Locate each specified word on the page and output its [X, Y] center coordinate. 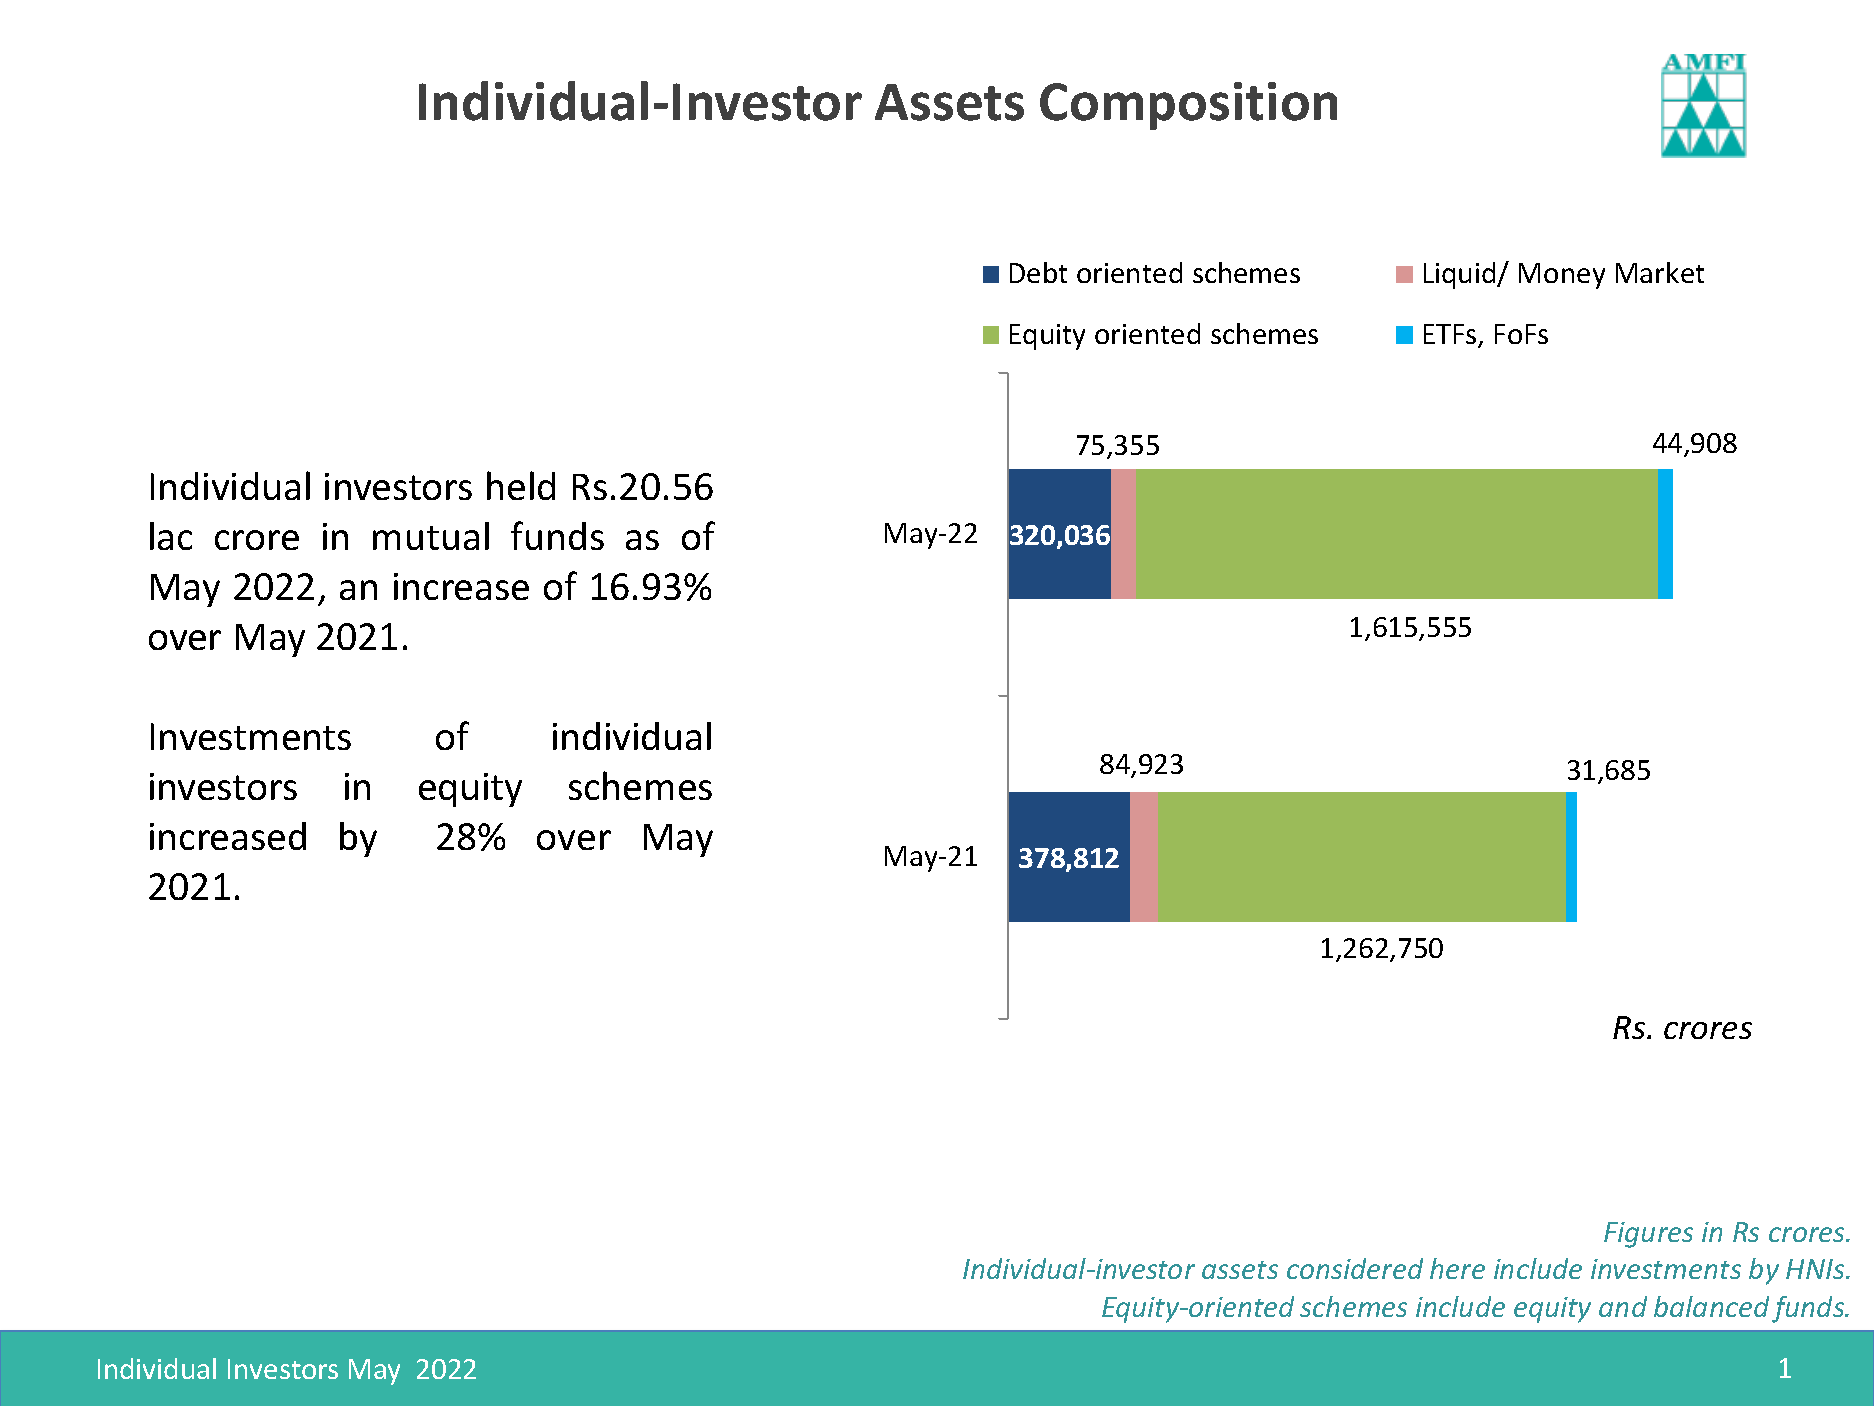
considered [1355, 1268]
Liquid [1461, 275]
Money [1562, 276]
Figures [1648, 1235]
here [1457, 1268]
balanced [1711, 1306]
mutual [431, 536]
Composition [1188, 106]
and [1623, 1306]
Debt [1038, 272]
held [521, 485]
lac [171, 536]
